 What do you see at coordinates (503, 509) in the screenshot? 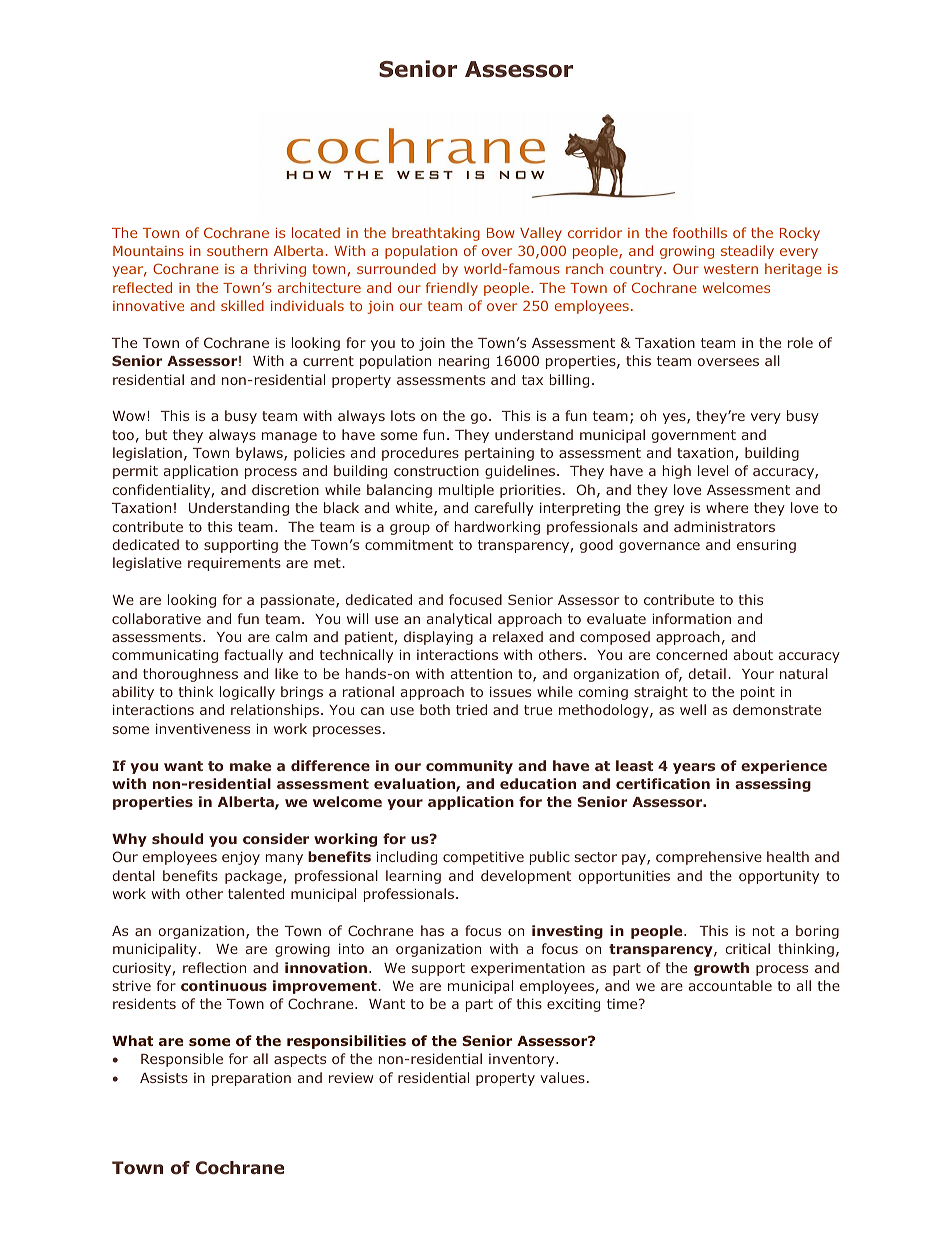
I see `carefully` at bounding box center [503, 509].
